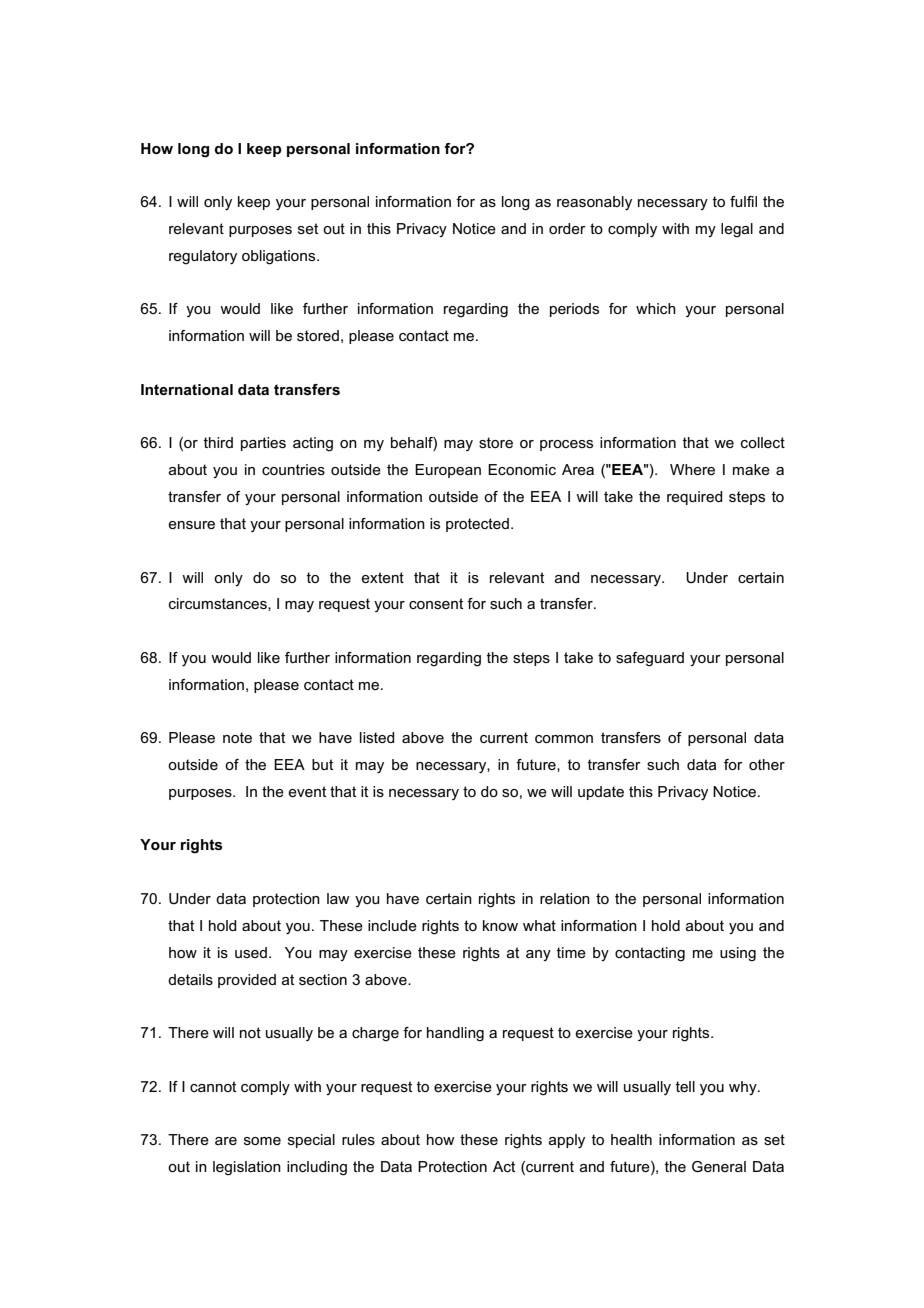  What do you see at coordinates (262, 1141) in the screenshot?
I see `some` at bounding box center [262, 1141].
